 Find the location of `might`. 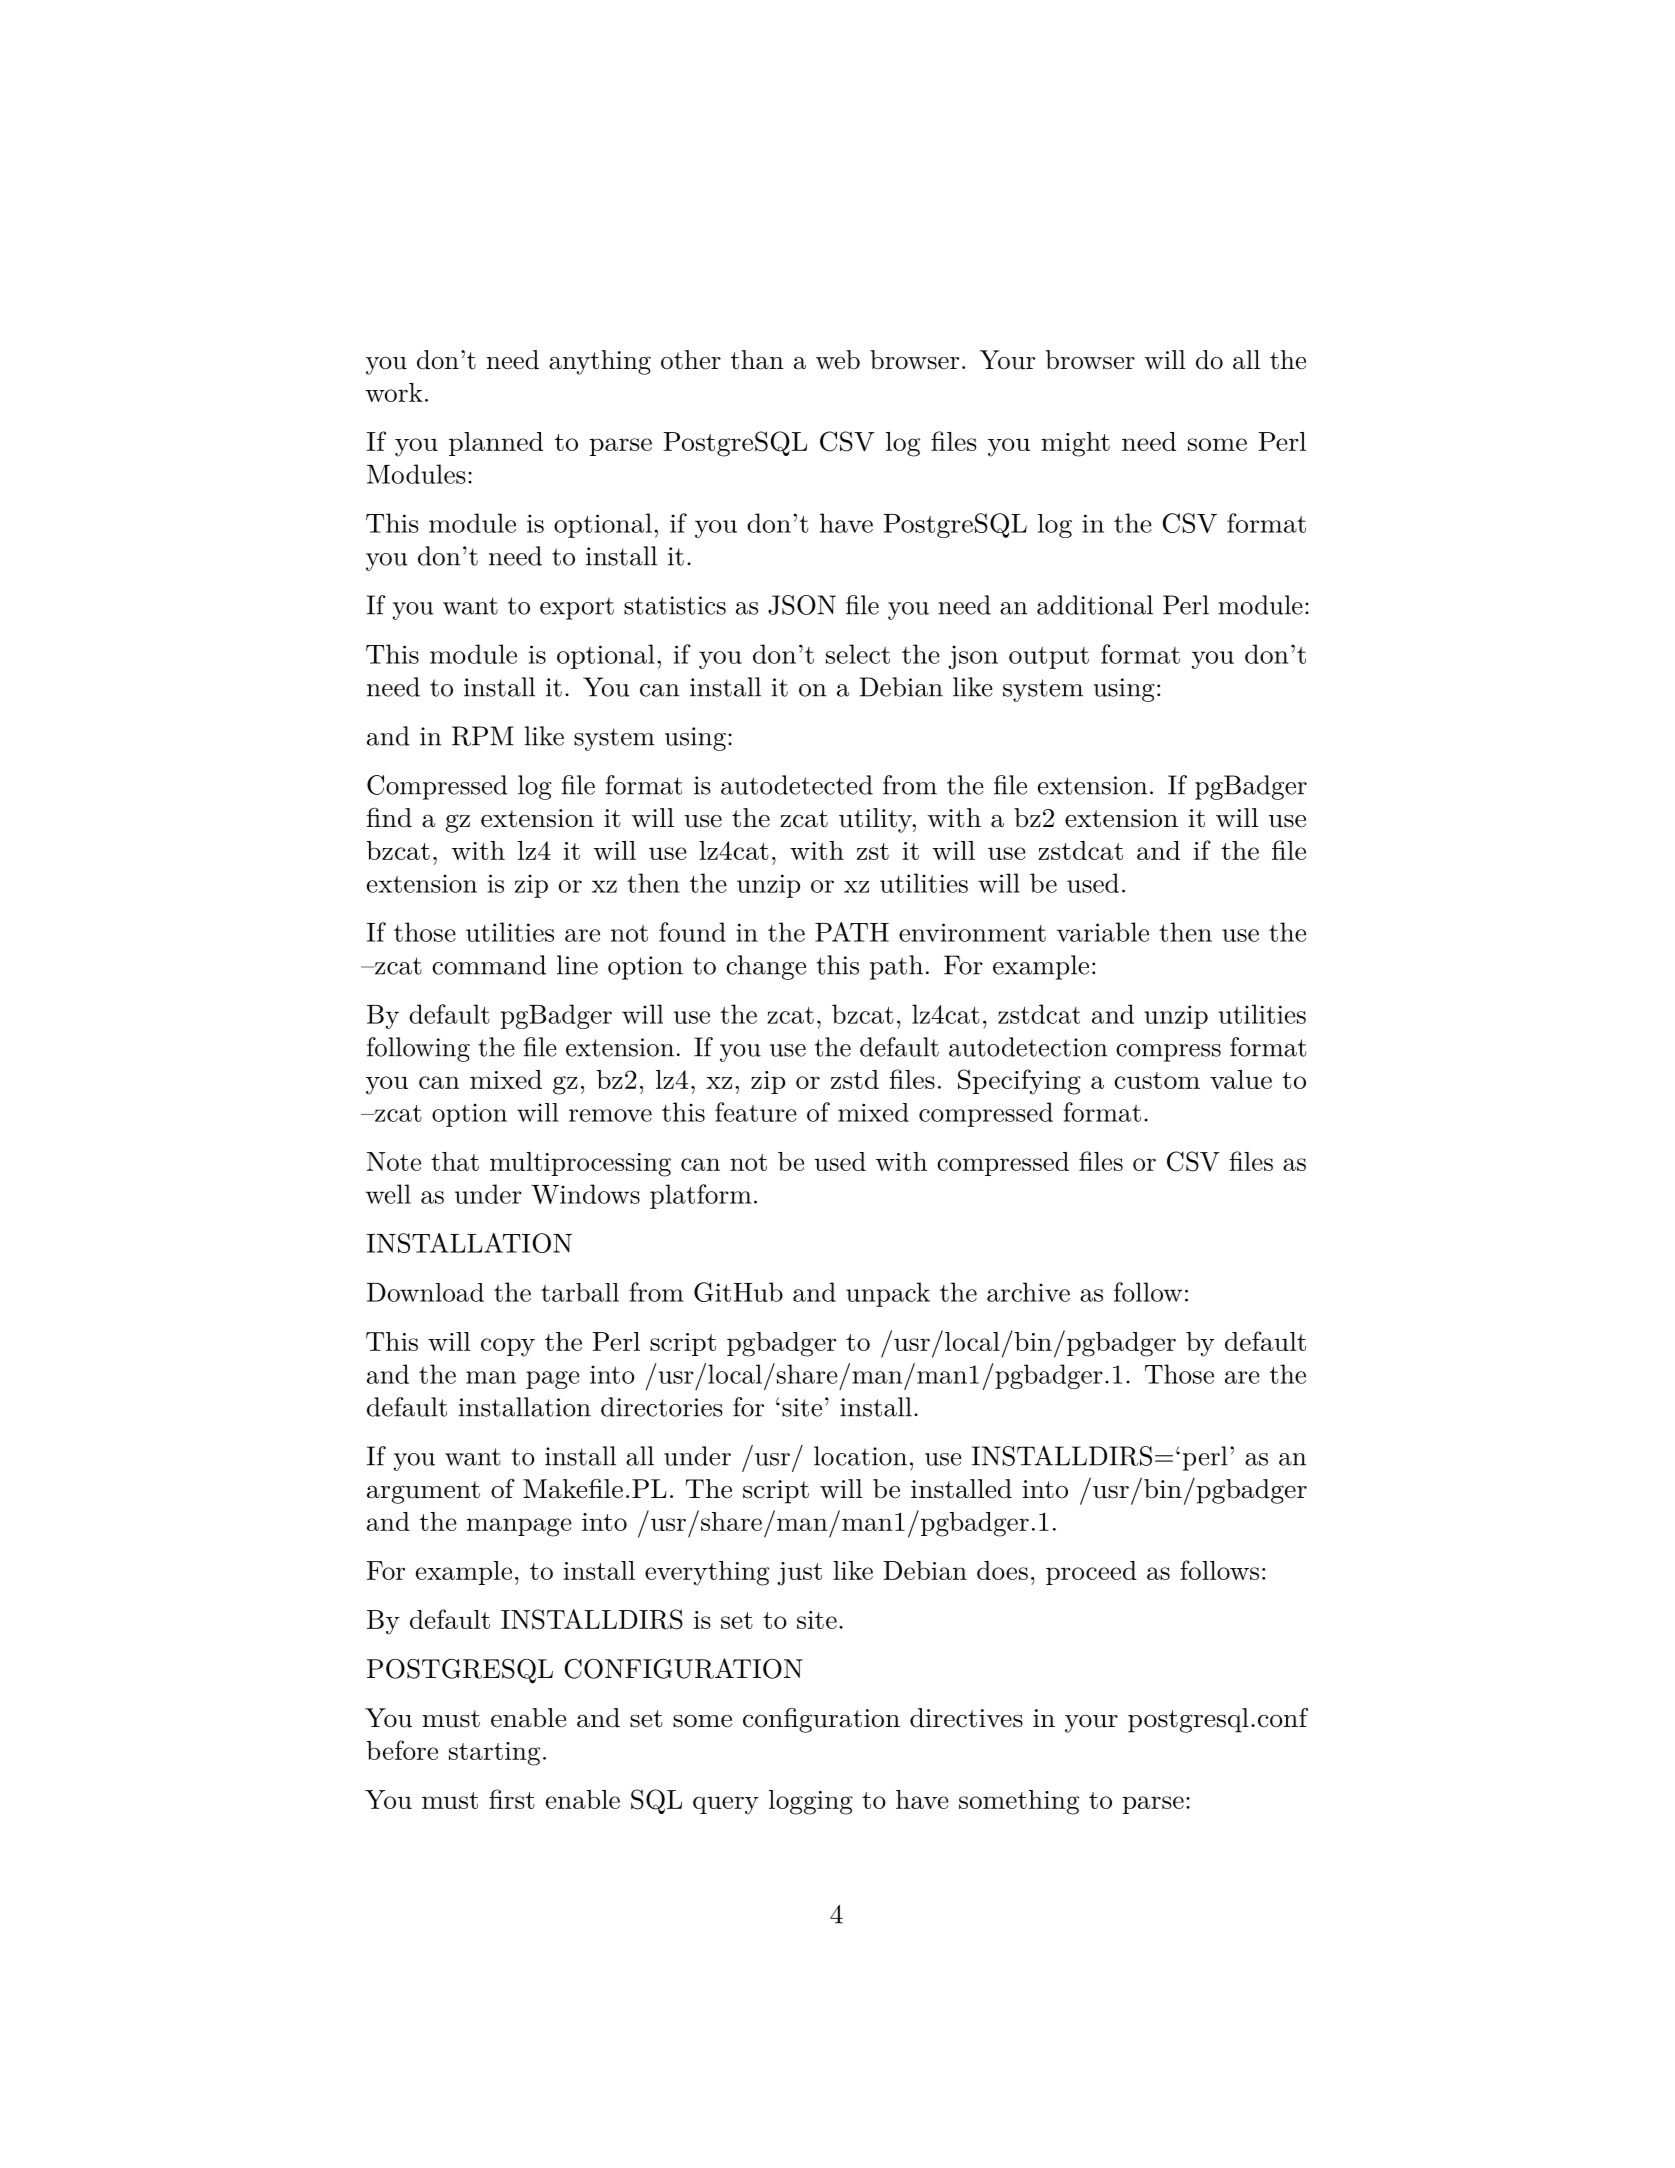

might is located at coordinates (1075, 444).
